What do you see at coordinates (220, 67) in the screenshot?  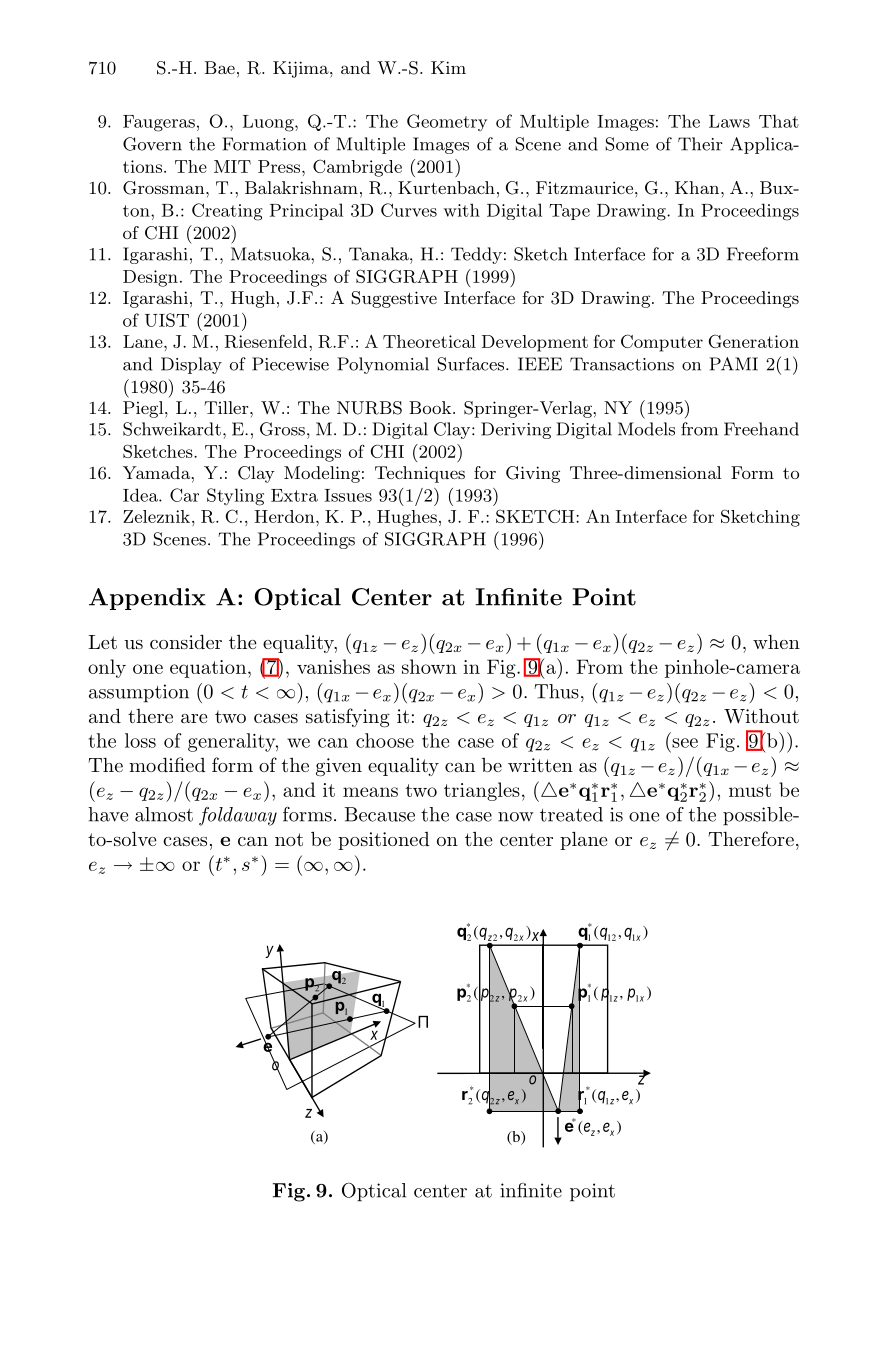 I see `Bae` at bounding box center [220, 67].
